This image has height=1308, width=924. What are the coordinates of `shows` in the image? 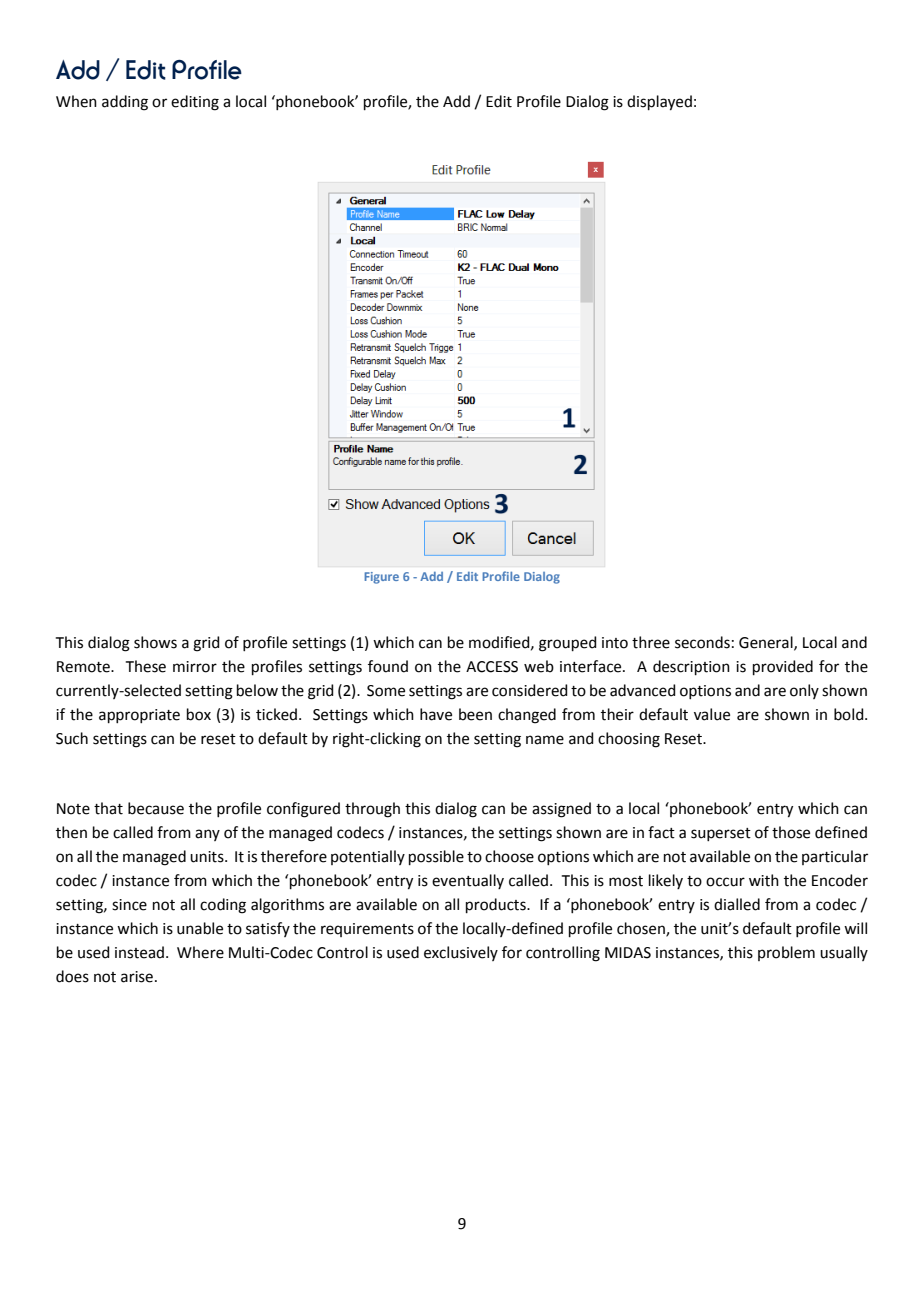 It's located at (155, 642).
